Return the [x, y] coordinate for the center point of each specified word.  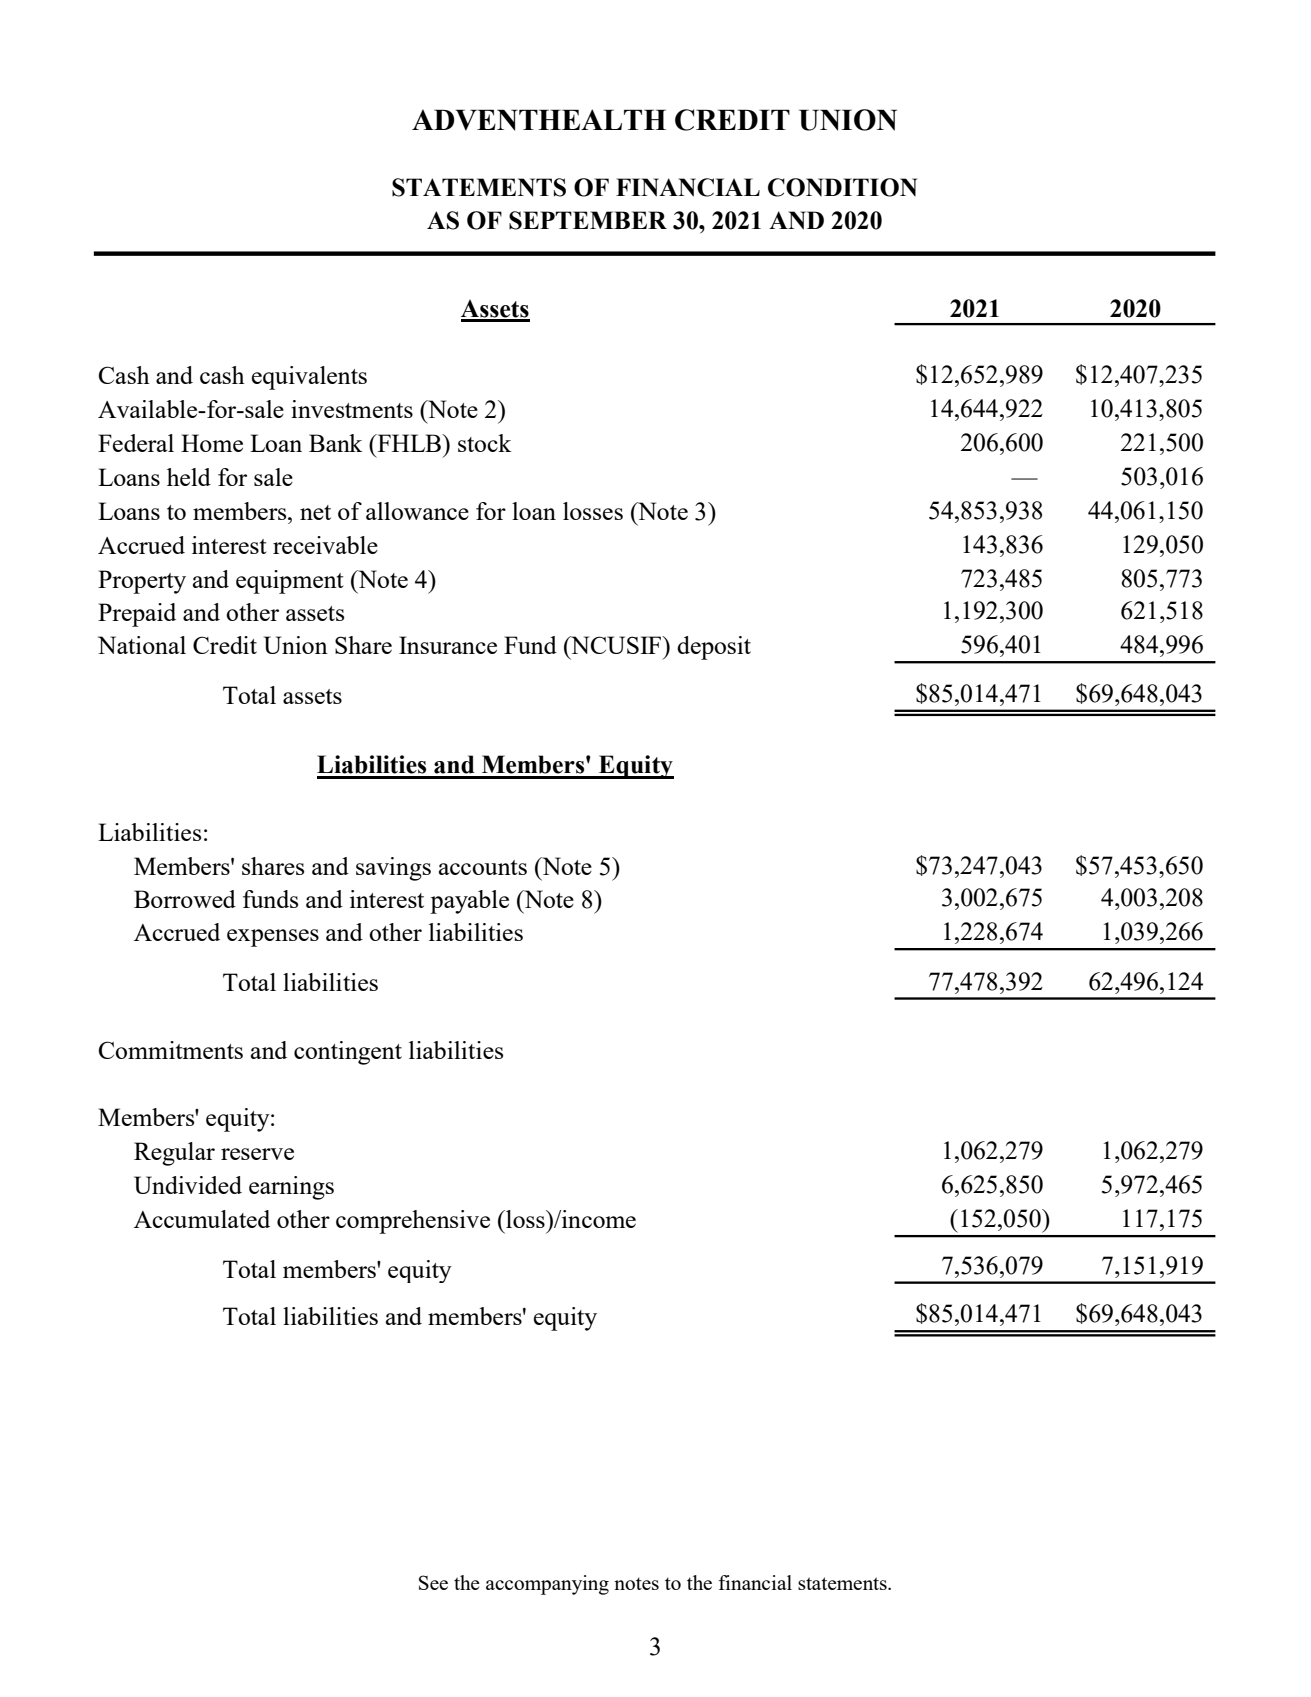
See [433, 1582]
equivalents [309, 378]
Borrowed [185, 899]
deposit [714, 648]
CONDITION [842, 187]
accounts [483, 867]
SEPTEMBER [588, 220]
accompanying [547, 1585]
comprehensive [413, 1222]
